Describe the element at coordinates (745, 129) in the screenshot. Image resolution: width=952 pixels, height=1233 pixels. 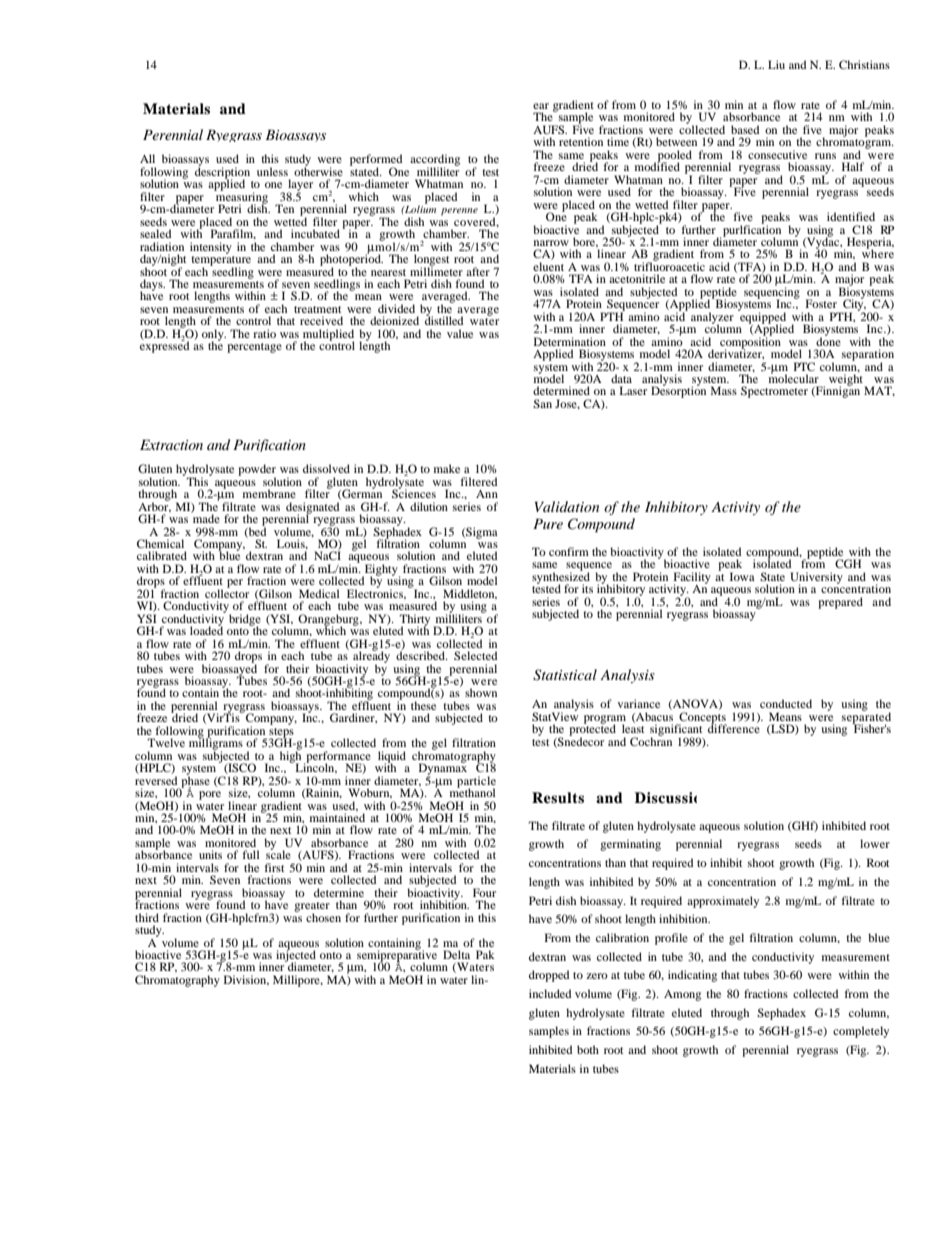
I see `based` at that location.
